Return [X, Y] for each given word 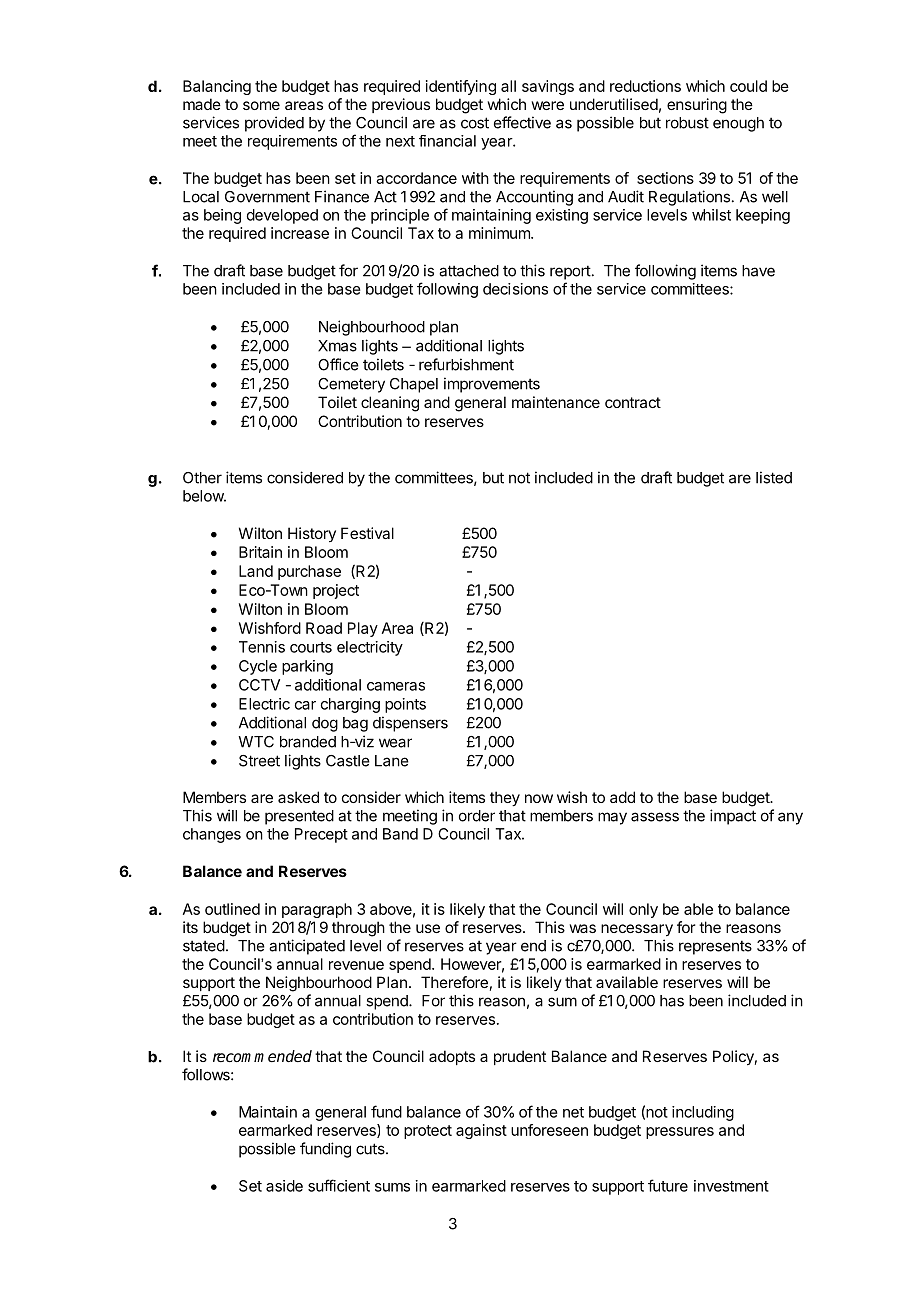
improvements [492, 385]
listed [774, 477]
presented [299, 817]
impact [733, 817]
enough [738, 124]
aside [284, 1186]
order [477, 816]
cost [475, 123]
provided [274, 124]
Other [202, 478]
